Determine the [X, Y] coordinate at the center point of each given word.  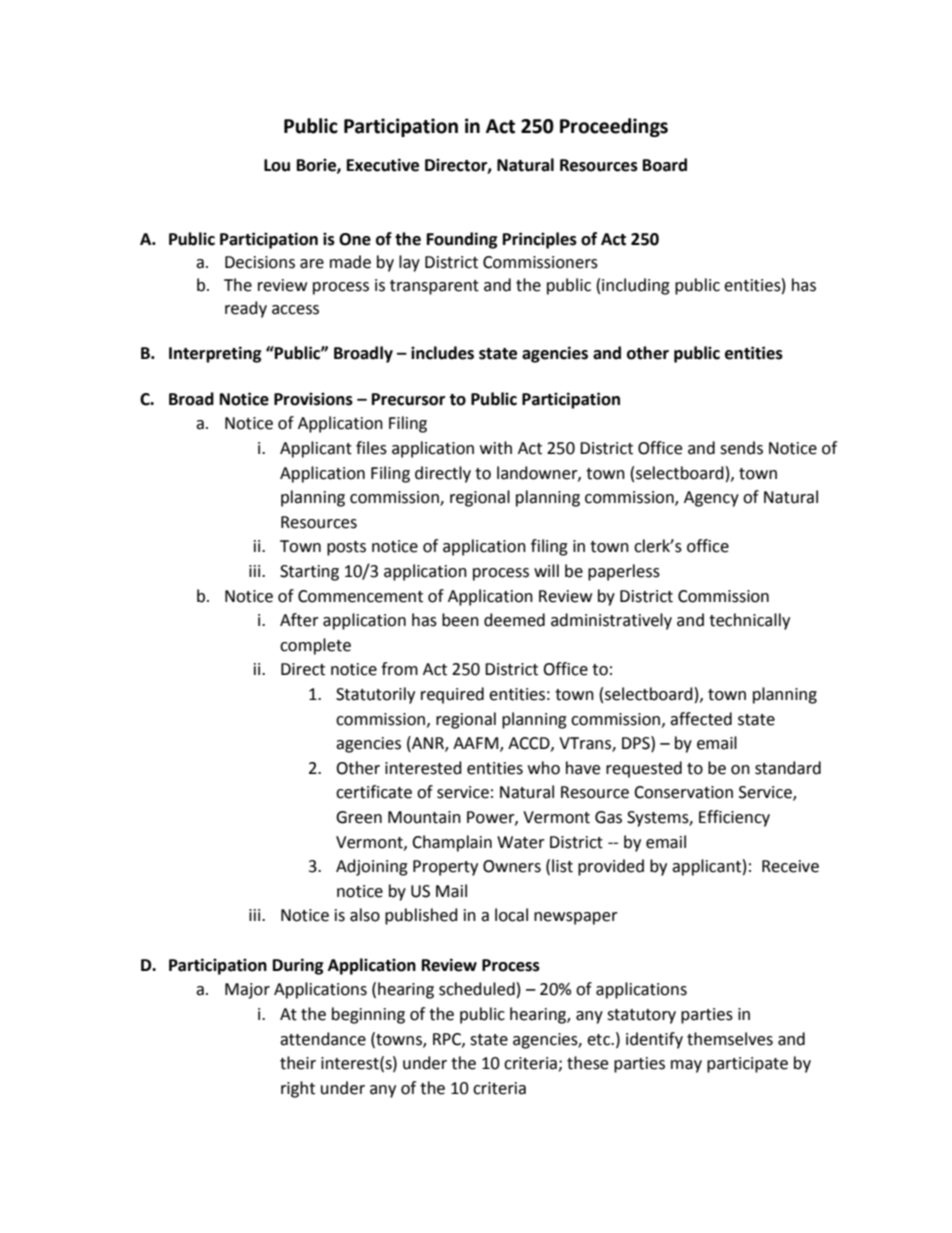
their [298, 1063]
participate [747, 1065]
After [299, 620]
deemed [514, 620]
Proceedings [614, 127]
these [587, 1063]
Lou [277, 165]
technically [749, 621]
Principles [540, 240]
